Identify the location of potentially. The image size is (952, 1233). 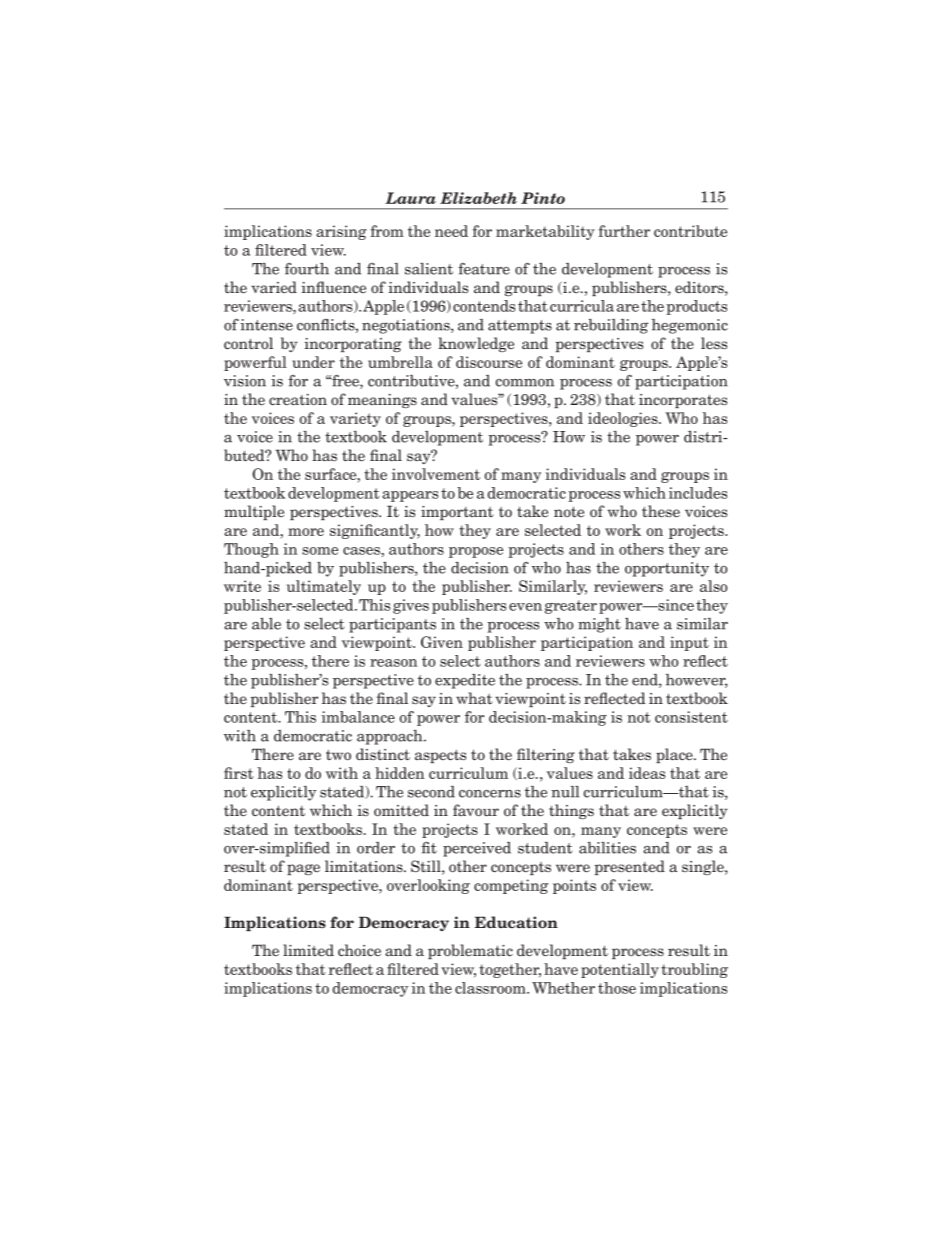
(620, 970).
